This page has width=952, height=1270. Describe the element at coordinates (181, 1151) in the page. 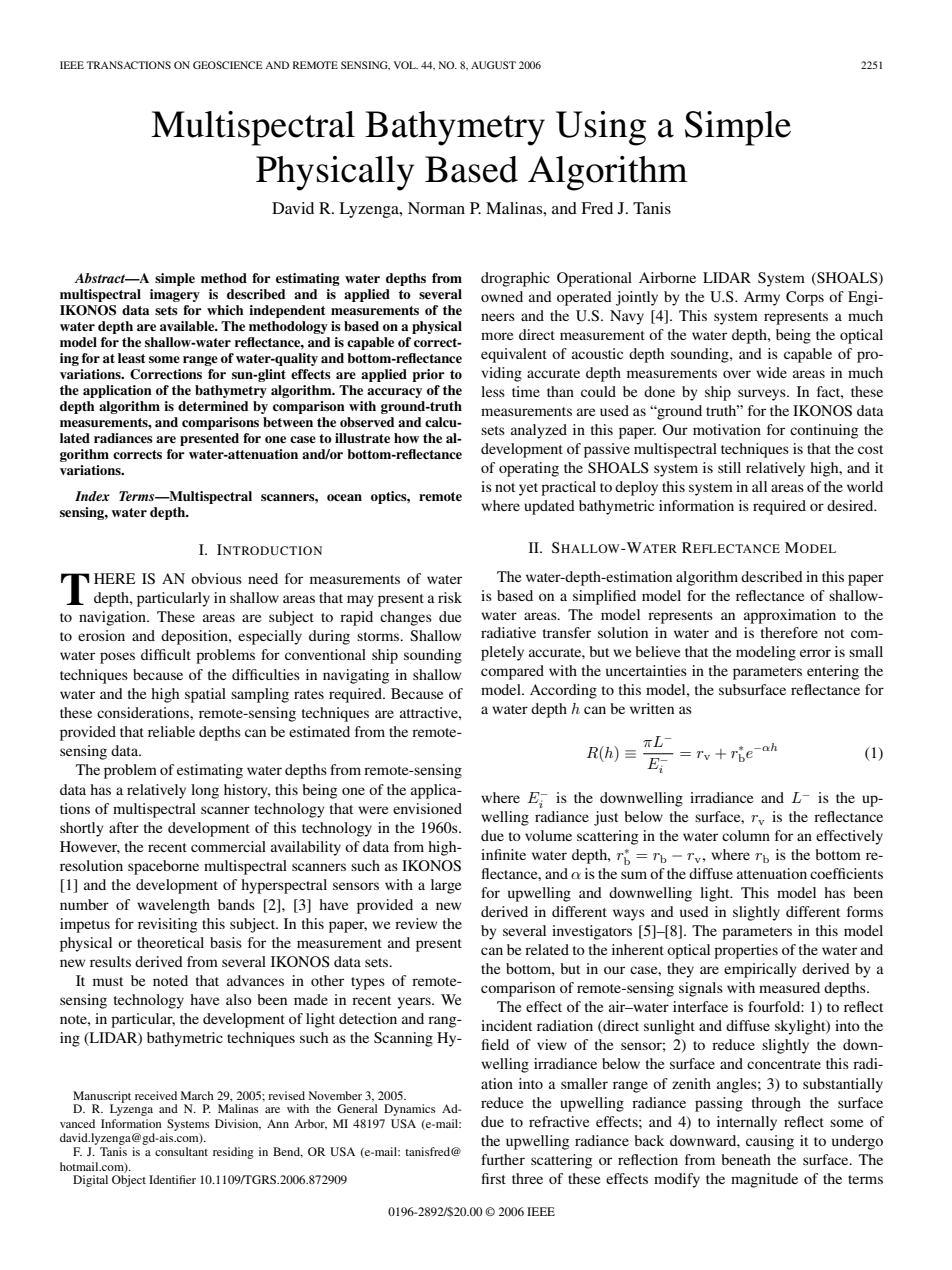

I see `consultant` at that location.
